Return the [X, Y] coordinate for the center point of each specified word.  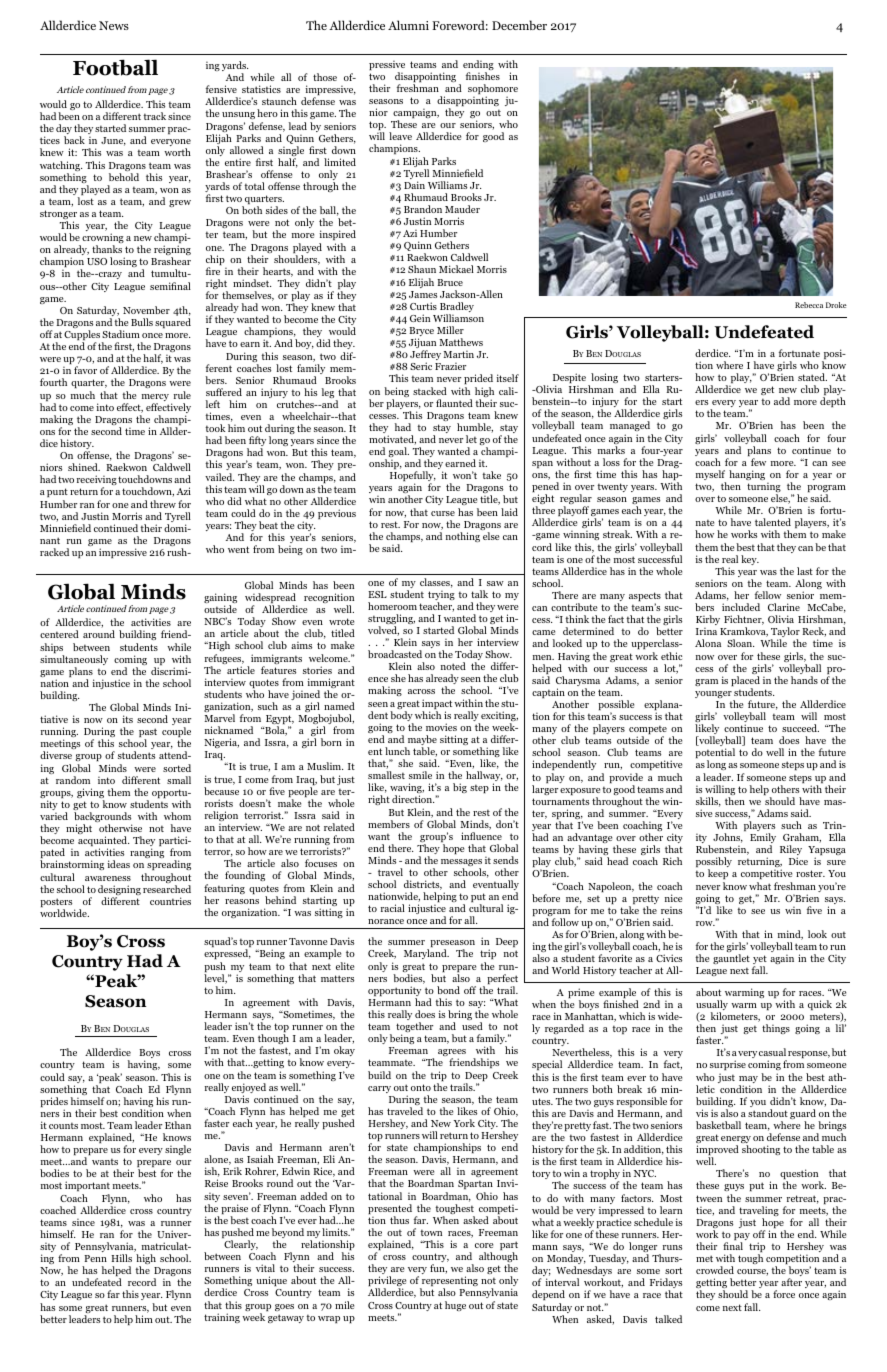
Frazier [450, 366]
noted [453, 666]
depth [833, 402]
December [519, 25]
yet [760, 961]
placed [745, 682]
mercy [155, 399]
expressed [227, 956]
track [154, 116]
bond [448, 990]
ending [478, 66]
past [148, 734]
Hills [121, 1258]
